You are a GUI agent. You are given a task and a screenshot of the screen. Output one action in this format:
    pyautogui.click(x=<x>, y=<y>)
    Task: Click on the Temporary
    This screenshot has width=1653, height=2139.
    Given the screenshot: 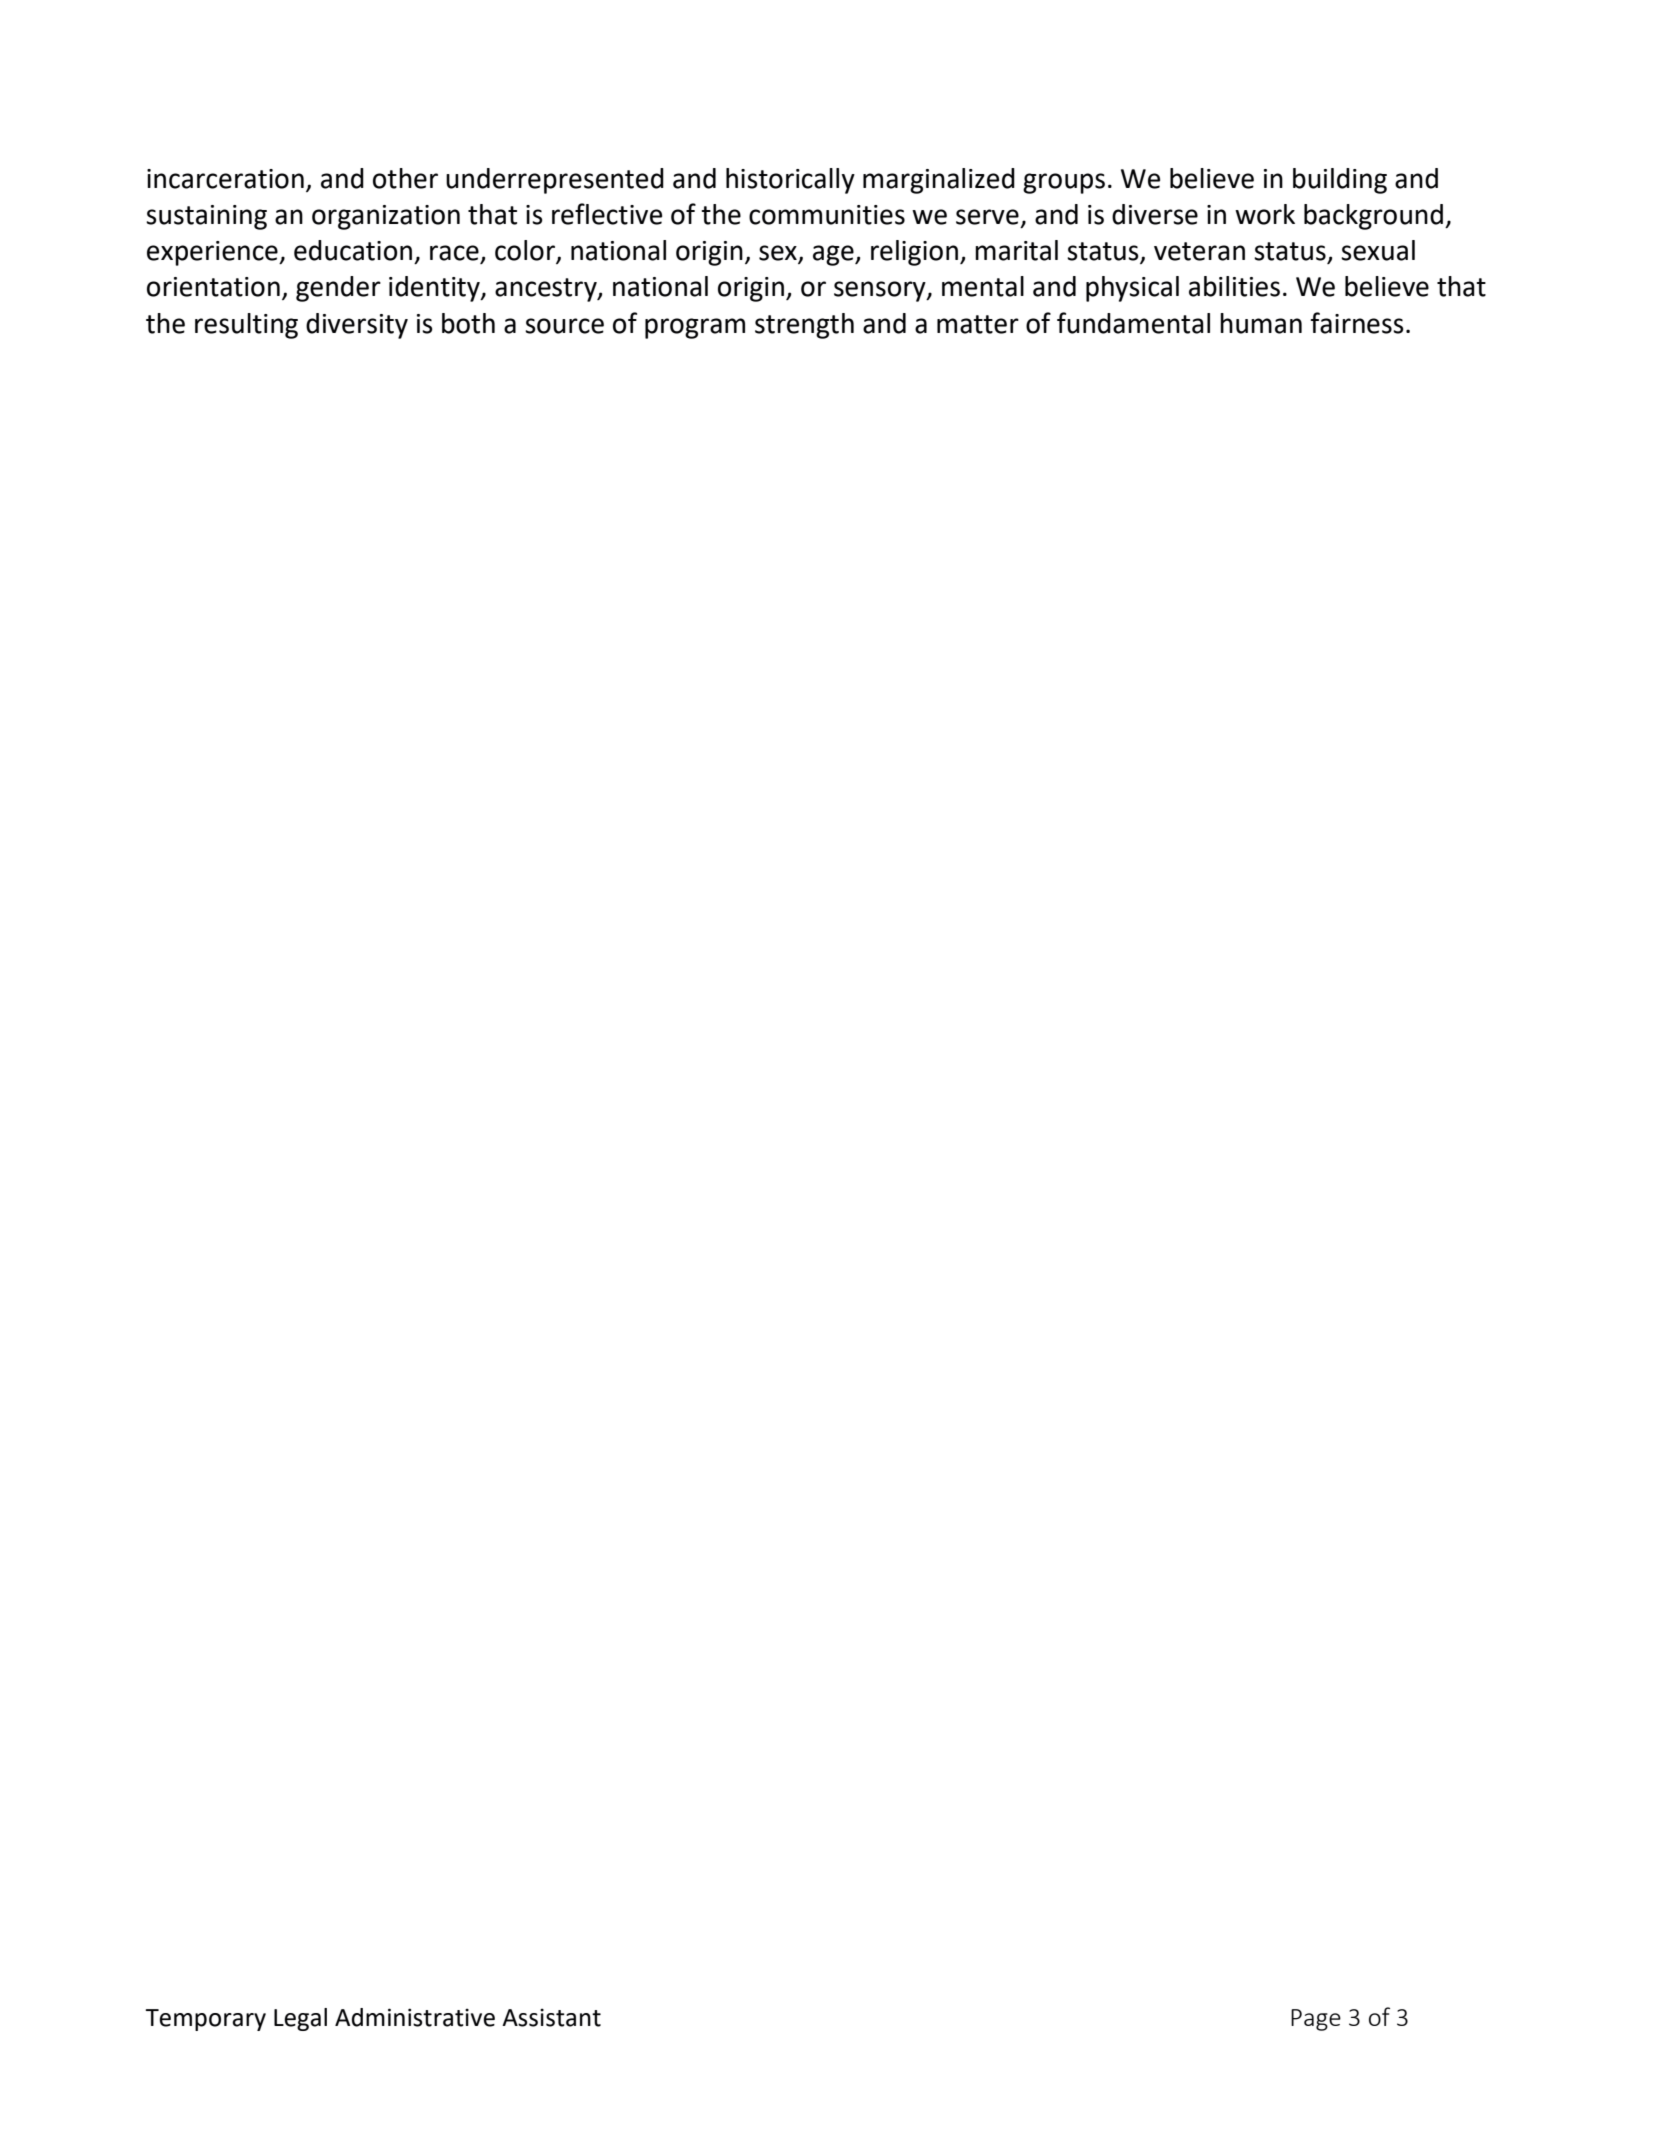 What is the action you would take?
    pyautogui.click(x=205, y=2020)
